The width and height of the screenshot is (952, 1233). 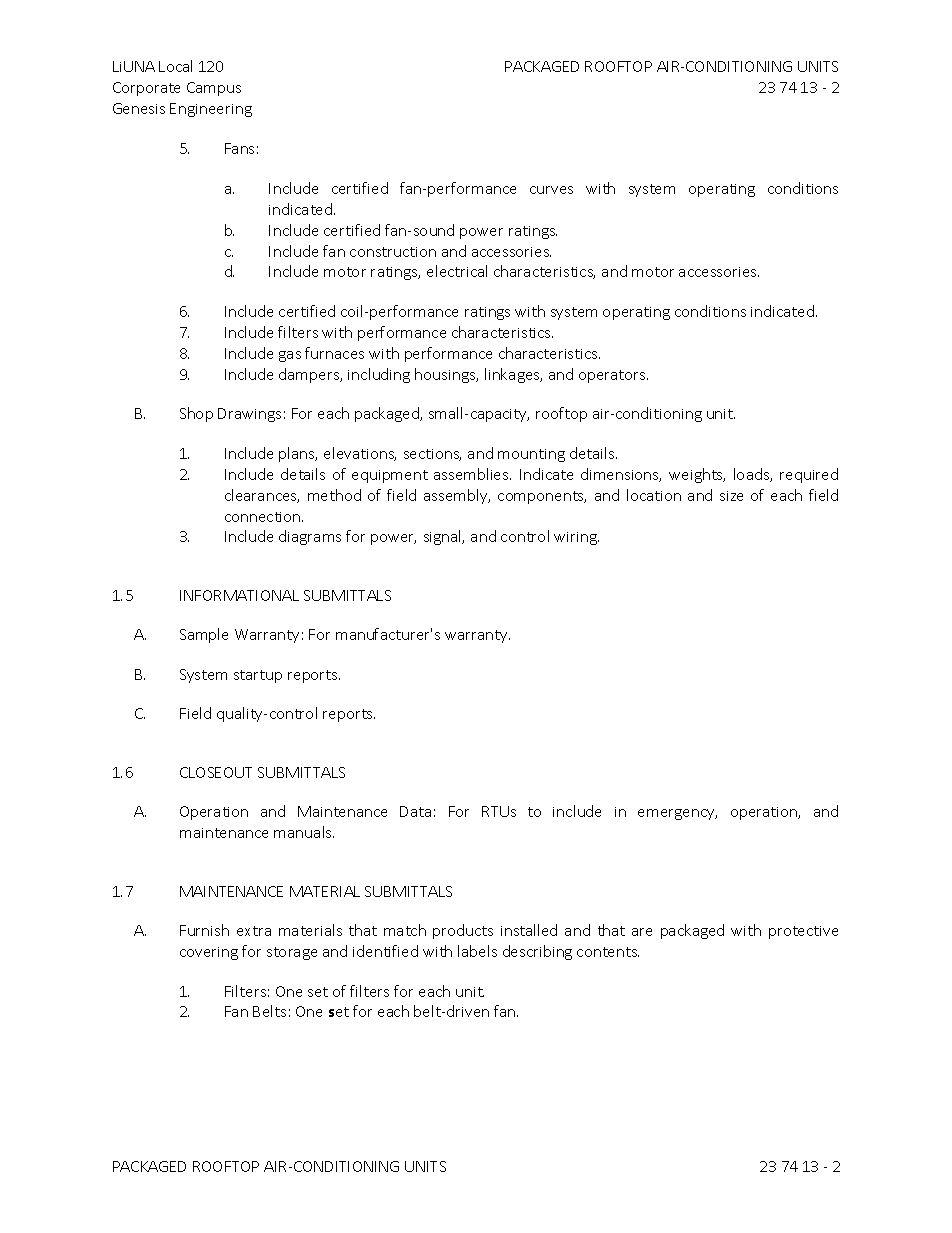 I want to click on Shop, so click(x=196, y=414).
